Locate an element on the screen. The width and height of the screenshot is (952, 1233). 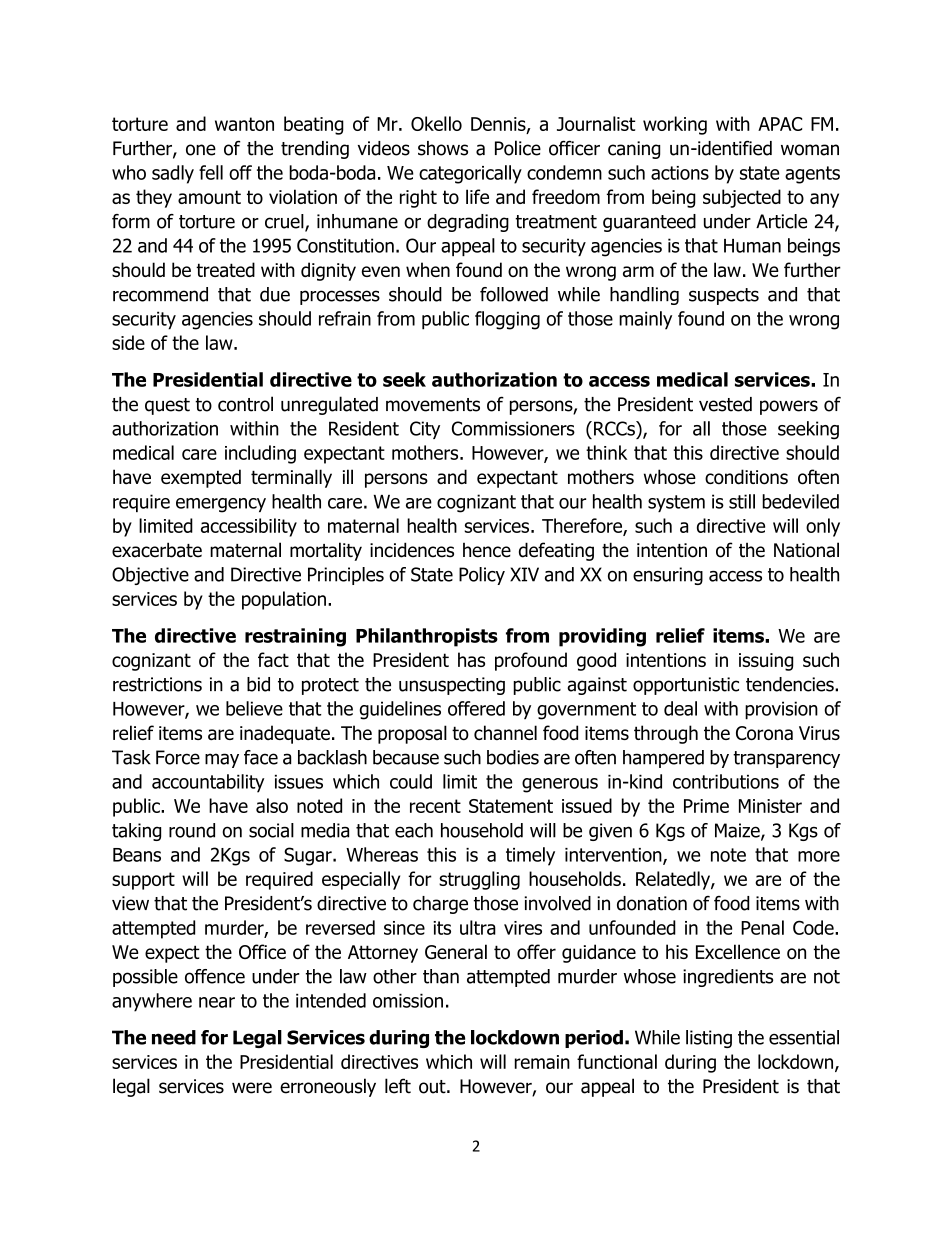
recent is located at coordinates (435, 806).
